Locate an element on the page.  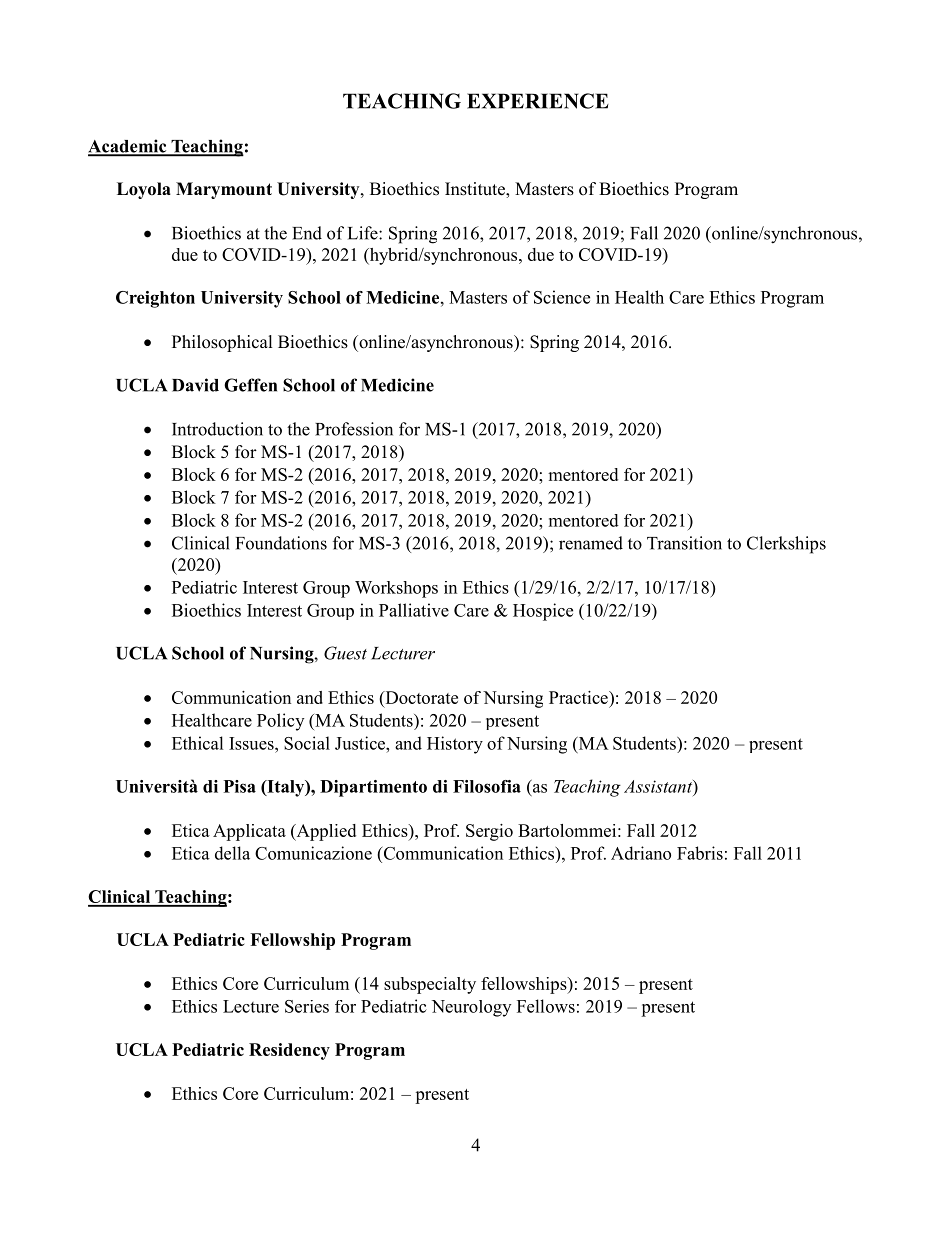
Introduction is located at coordinates (217, 429).
